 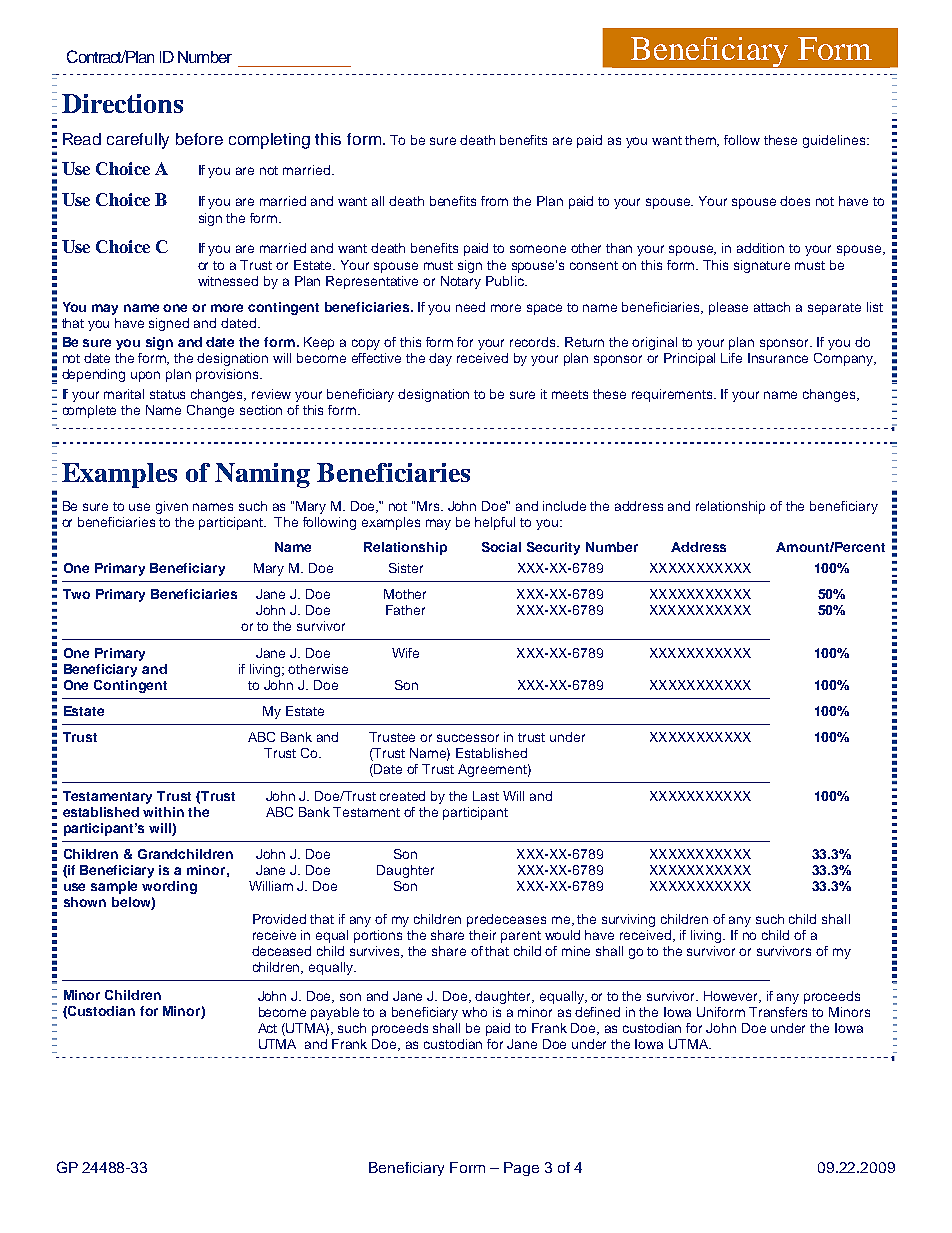 I want to click on from, so click(x=494, y=201).
